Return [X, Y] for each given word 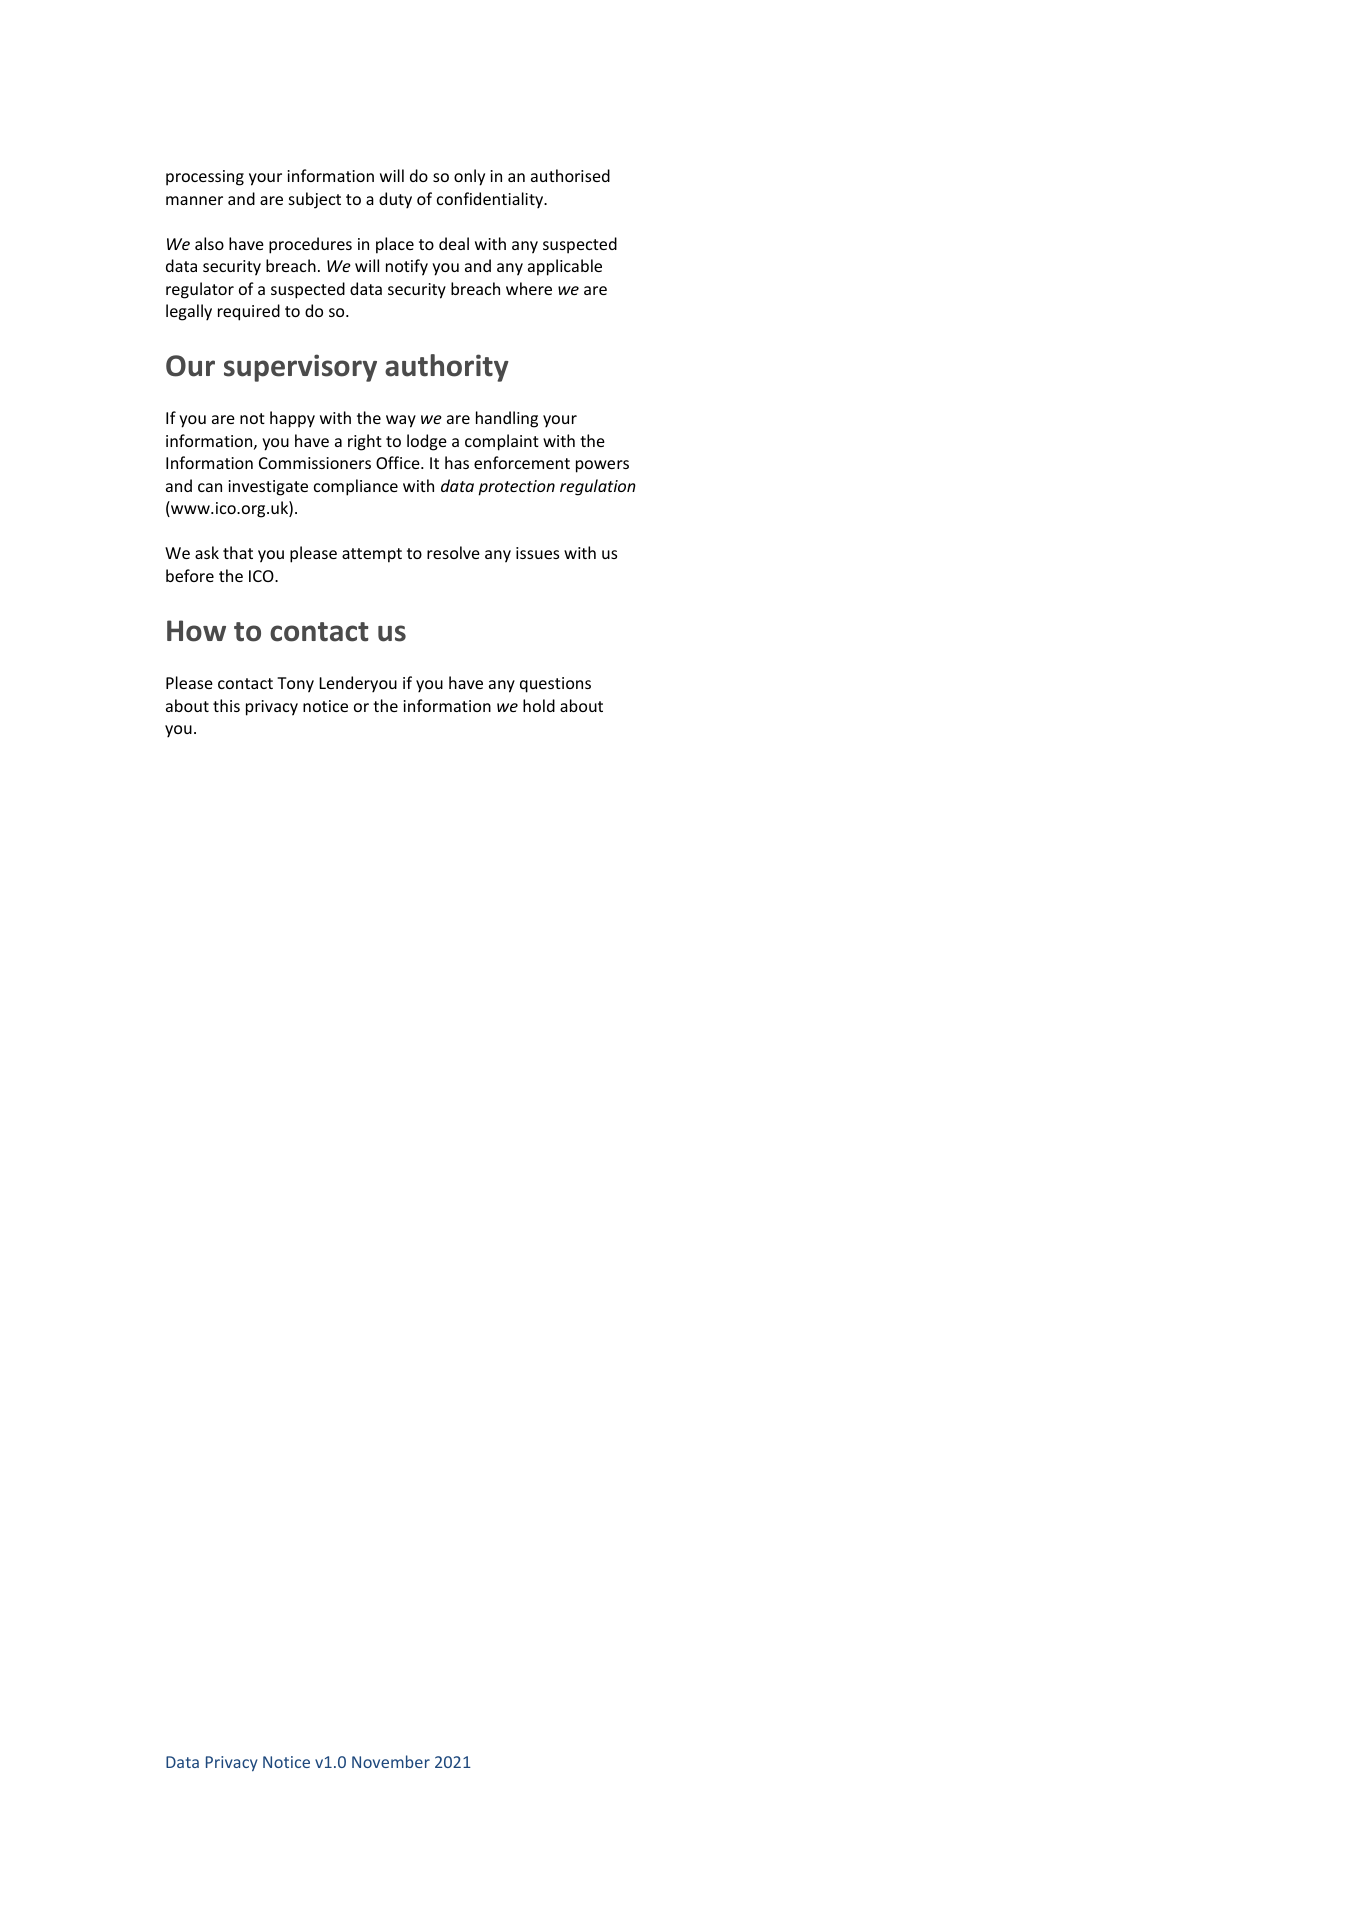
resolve [453, 552]
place [395, 245]
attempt [372, 555]
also [209, 243]
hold [539, 705]
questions [555, 685]
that [238, 552]
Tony [295, 685]
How [196, 631]
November [391, 1761]
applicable [565, 267]
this [226, 705]
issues [537, 553]
